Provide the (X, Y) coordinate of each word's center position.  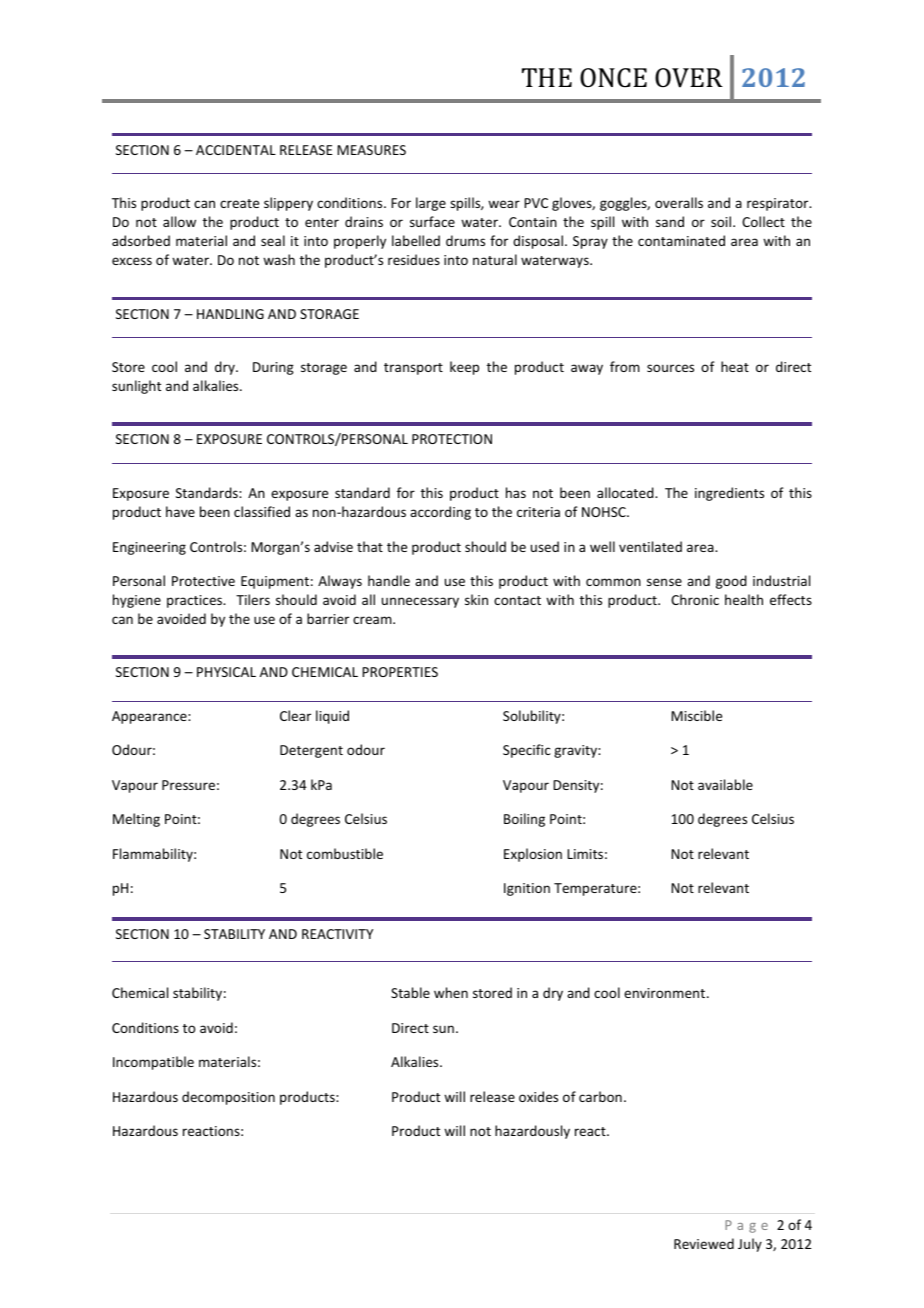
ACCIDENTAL (236, 150)
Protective (203, 581)
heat (735, 366)
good (731, 582)
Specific (527, 751)
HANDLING (230, 314)
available (725, 784)
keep (464, 368)
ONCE (613, 78)
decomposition (228, 1098)
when (451, 992)
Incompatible (153, 1063)
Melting (136, 820)
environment (664, 993)
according (440, 513)
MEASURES (371, 150)
